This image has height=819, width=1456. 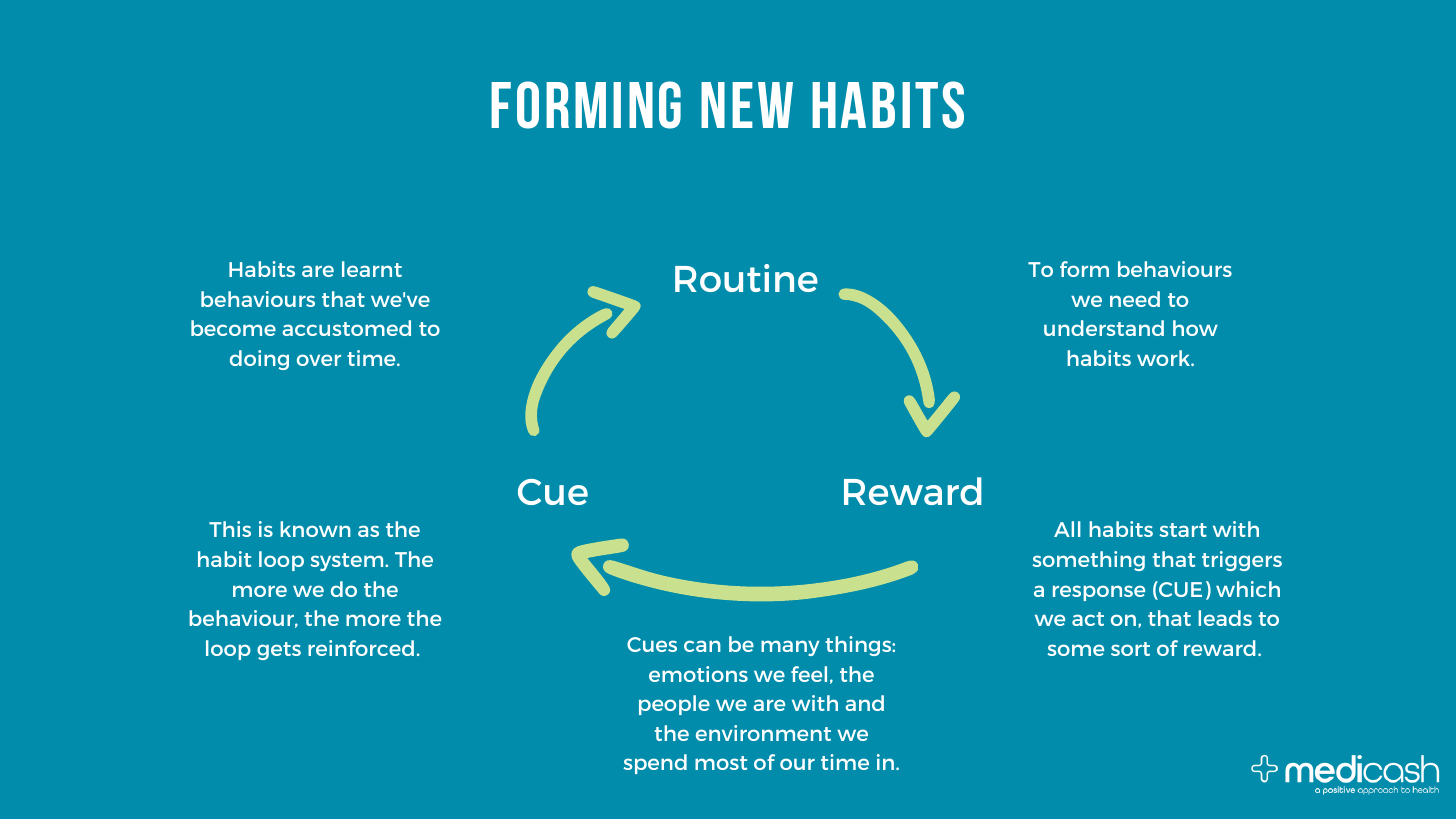 I want to click on work, so click(x=1165, y=358).
